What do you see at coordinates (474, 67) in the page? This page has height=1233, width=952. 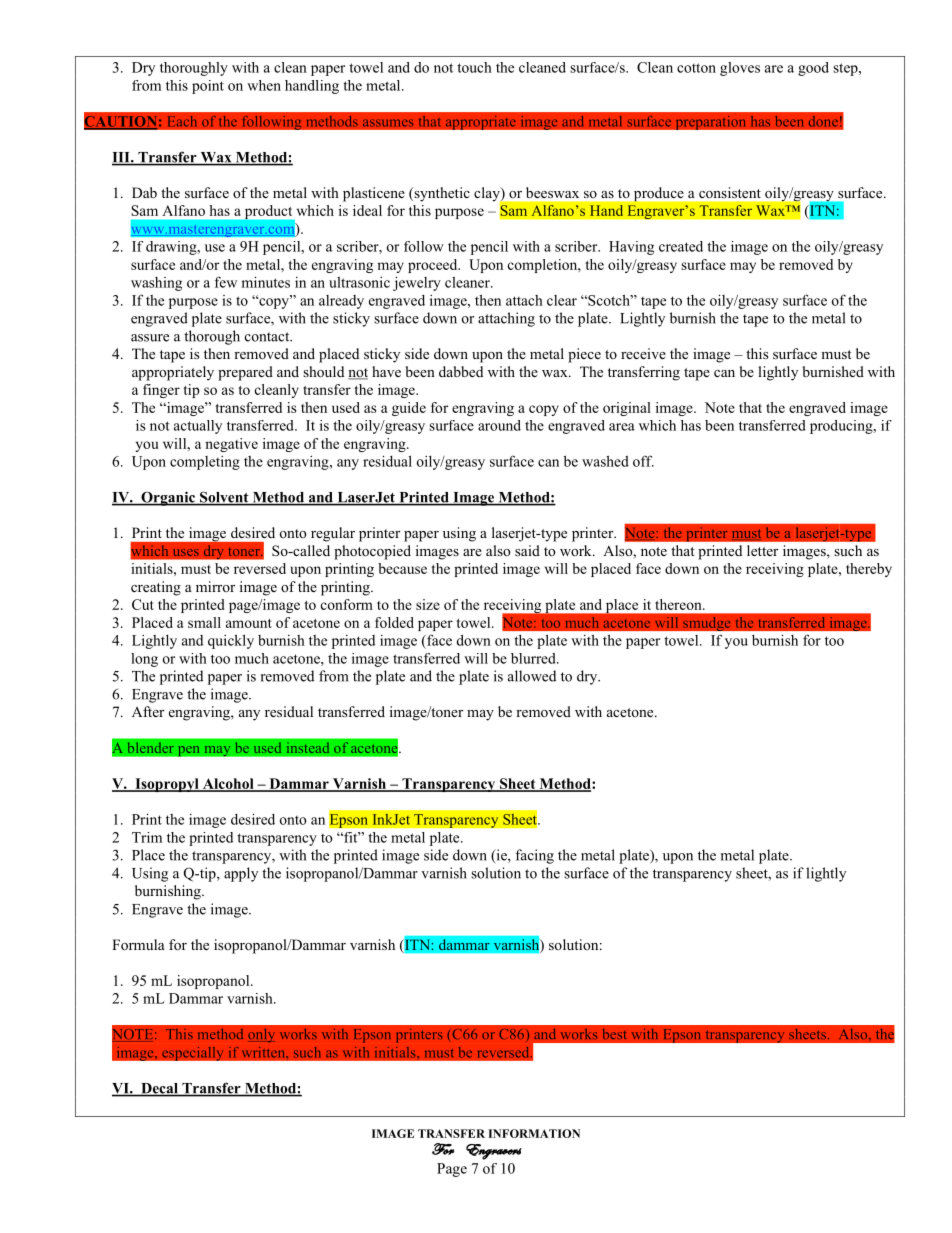 I see `touch` at bounding box center [474, 67].
